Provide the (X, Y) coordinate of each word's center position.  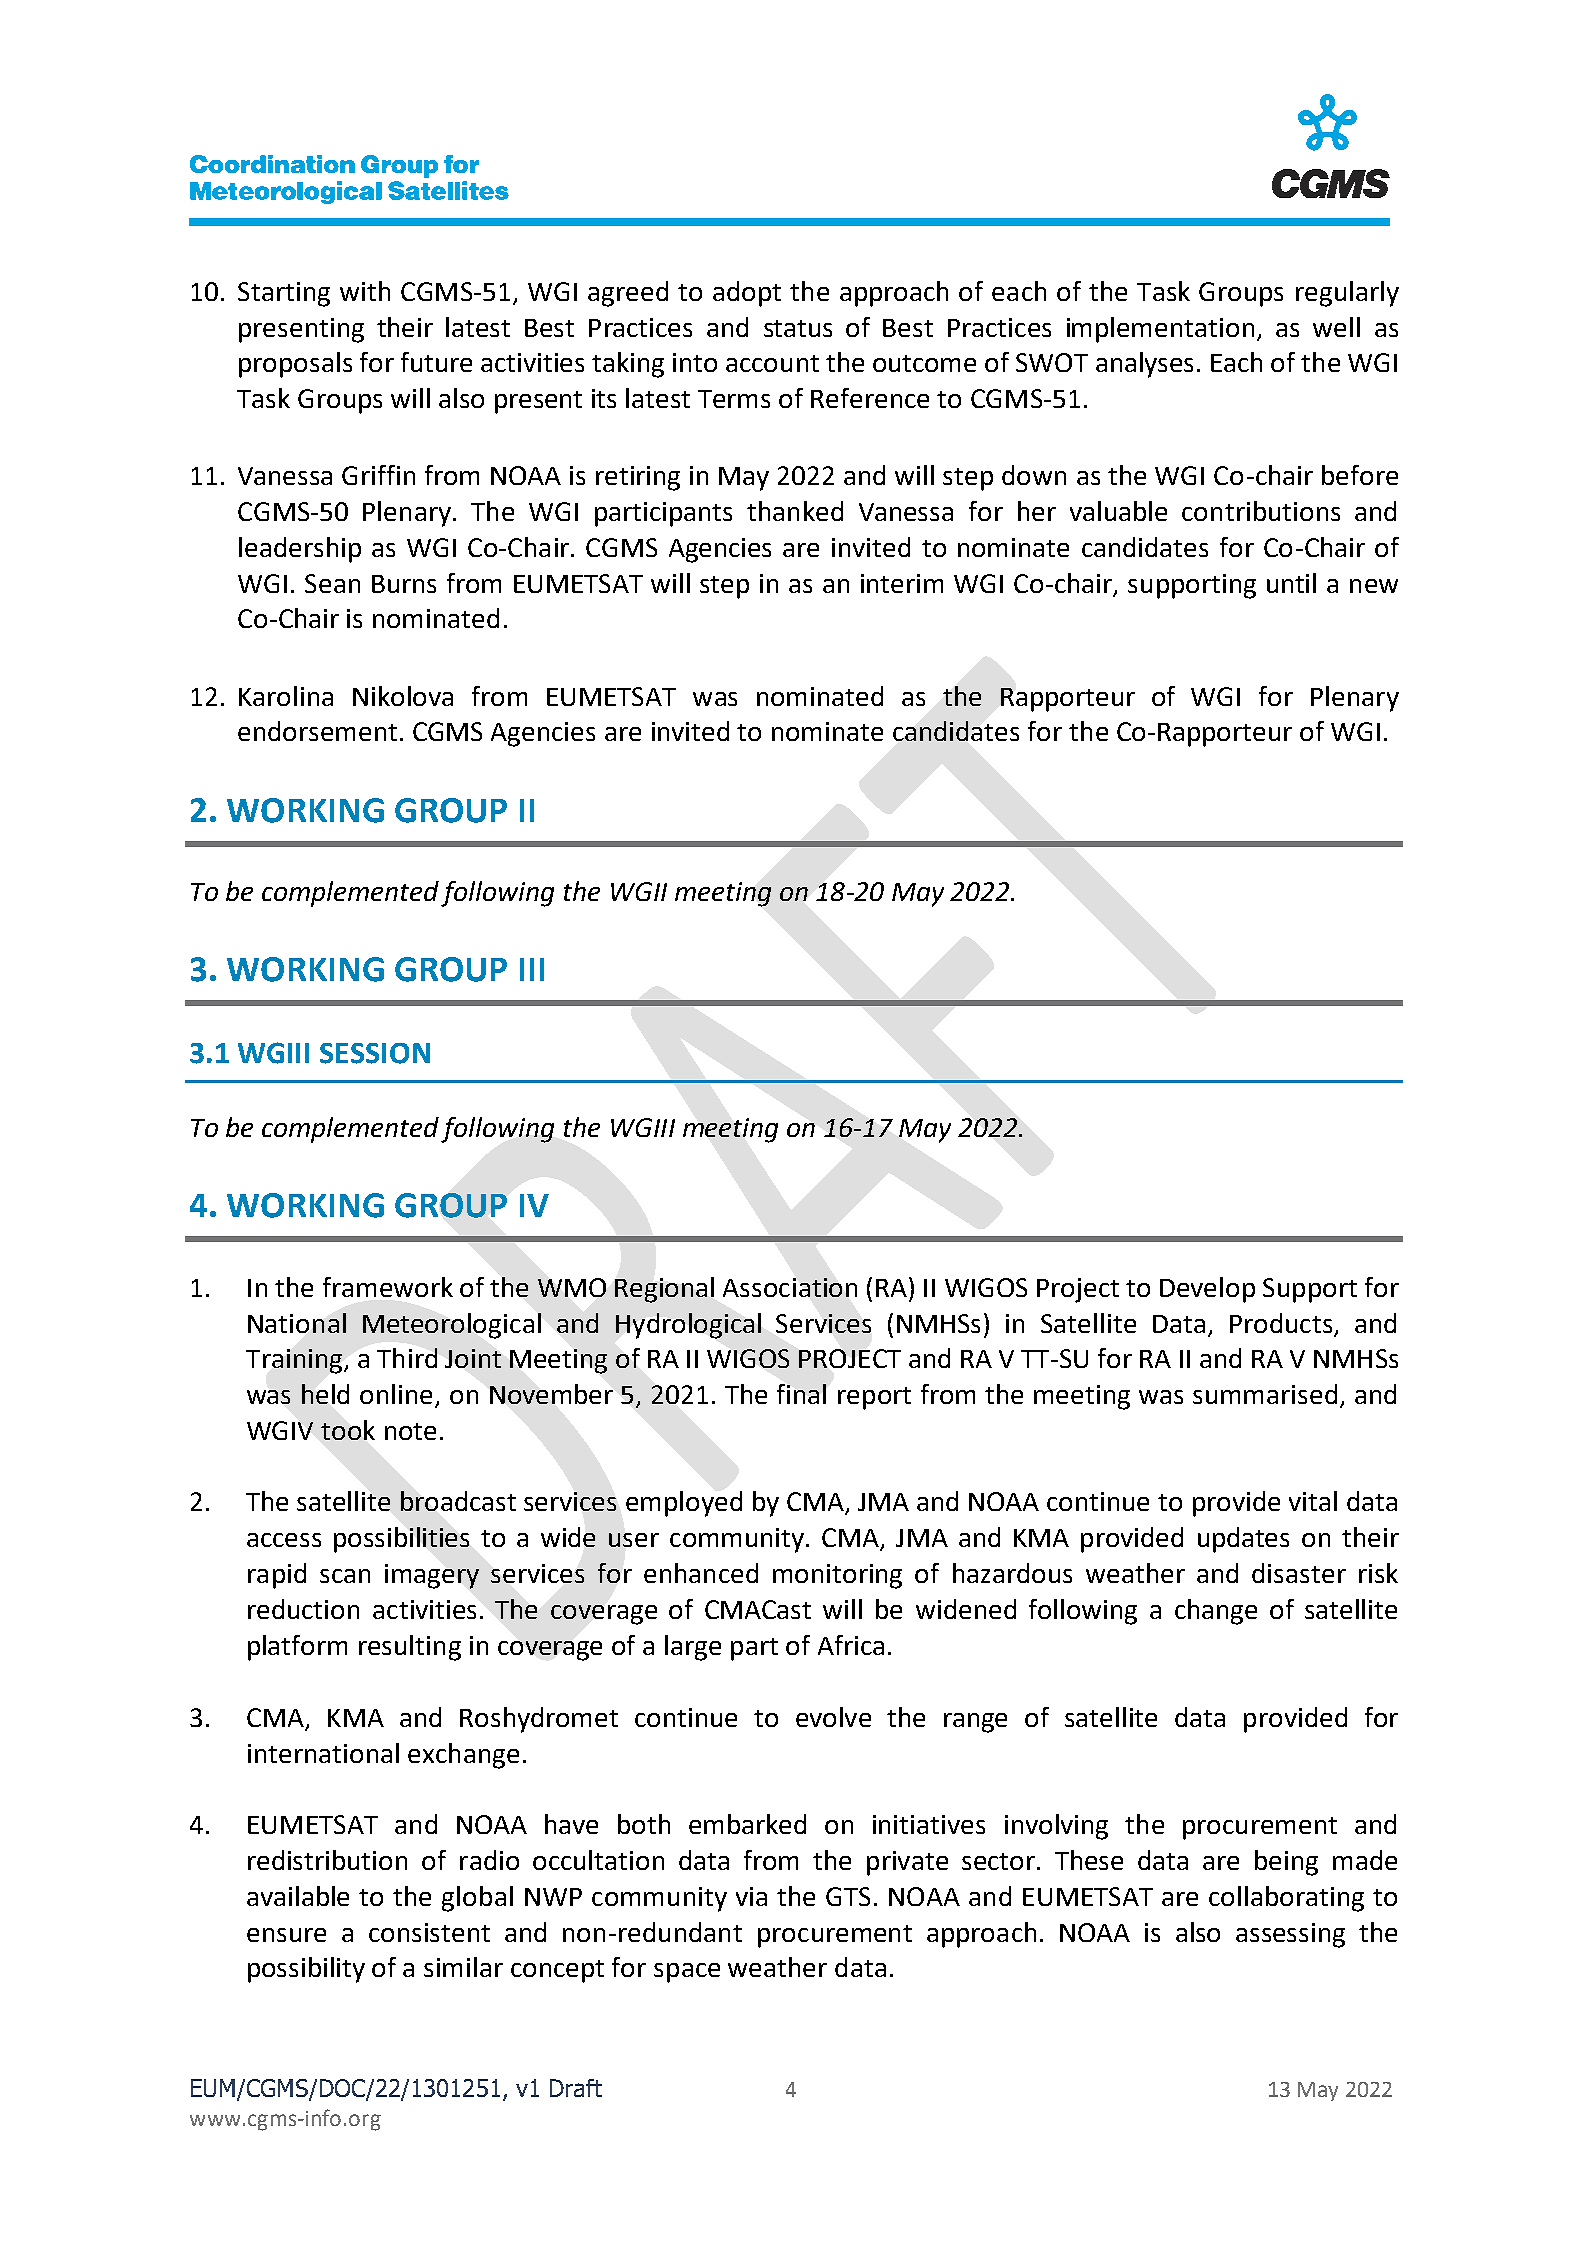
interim (902, 583)
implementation (1160, 330)
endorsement (317, 731)
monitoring (837, 1576)
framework (388, 1287)
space (687, 1973)
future (436, 362)
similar (463, 1967)
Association (790, 1287)
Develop (1207, 1290)
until (1291, 583)
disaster (1299, 1573)
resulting (410, 1648)
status (798, 328)
